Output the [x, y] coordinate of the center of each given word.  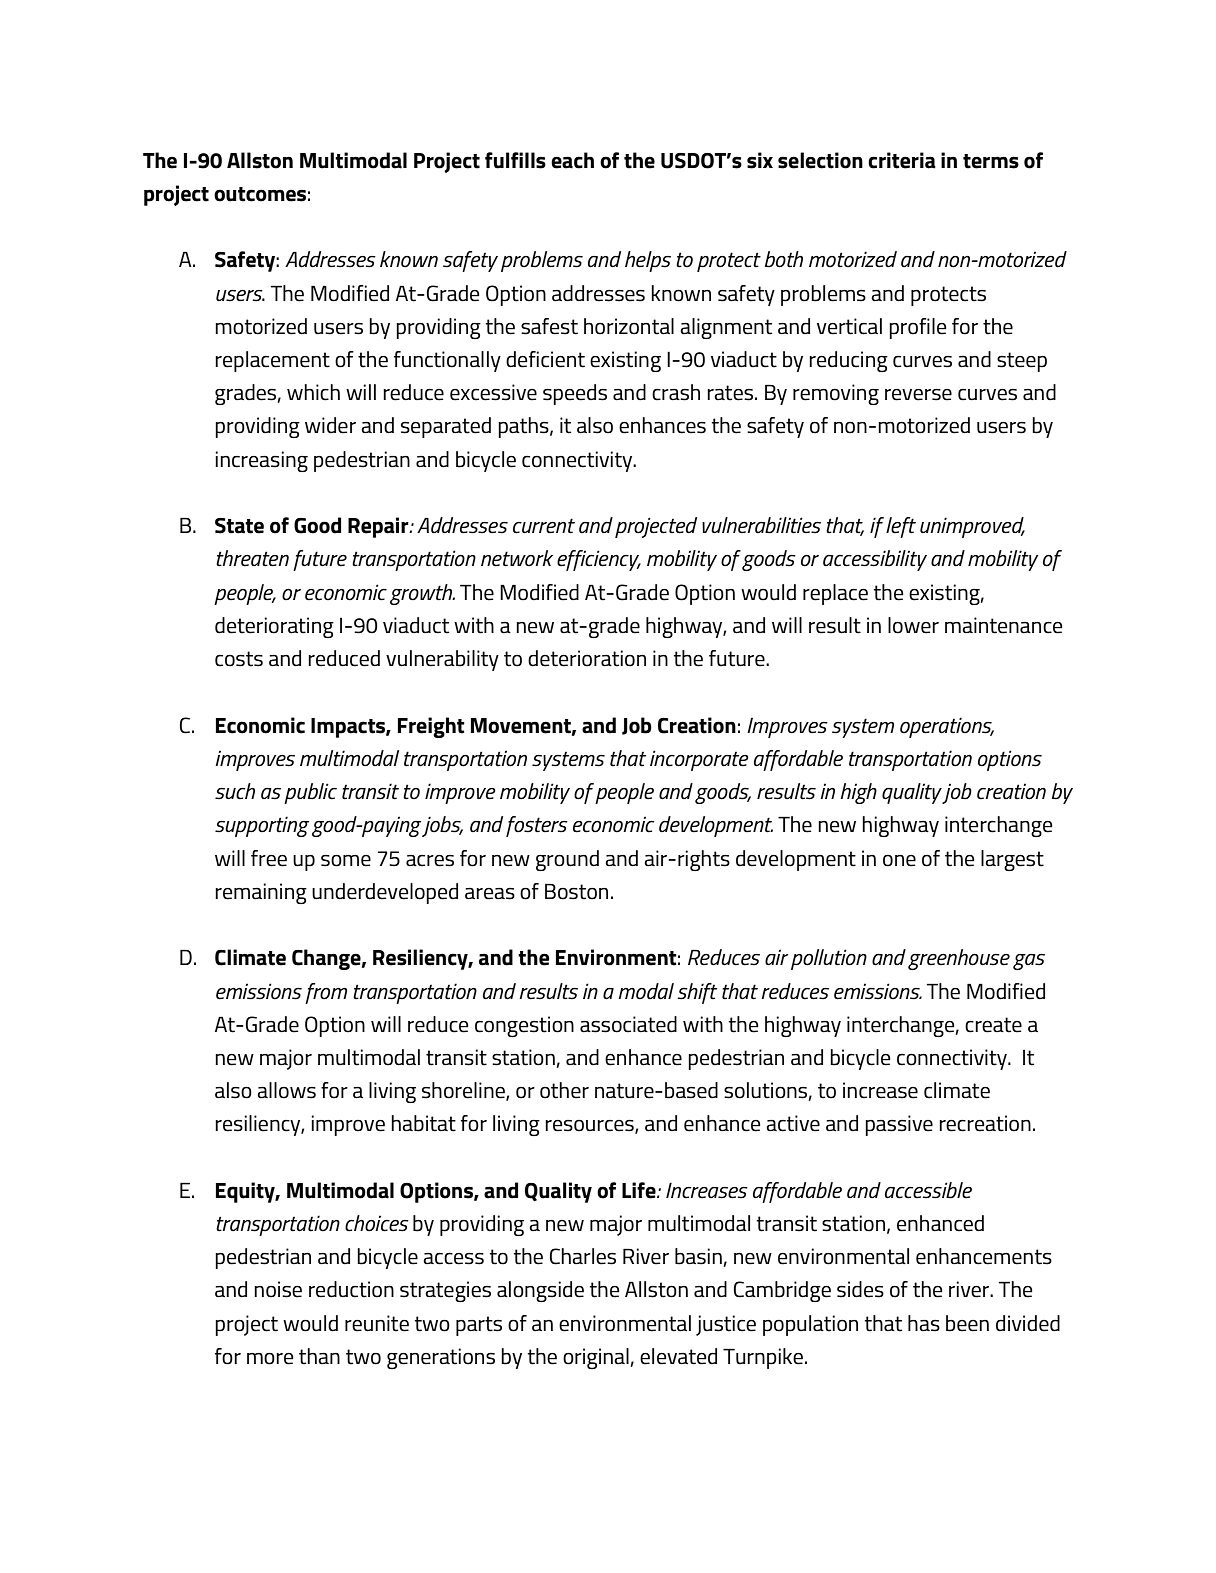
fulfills [515, 160]
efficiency [599, 560]
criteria [902, 160]
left [901, 527]
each [572, 160]
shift [697, 993]
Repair [379, 527]
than [319, 1356]
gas [1029, 962]
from [326, 993]
